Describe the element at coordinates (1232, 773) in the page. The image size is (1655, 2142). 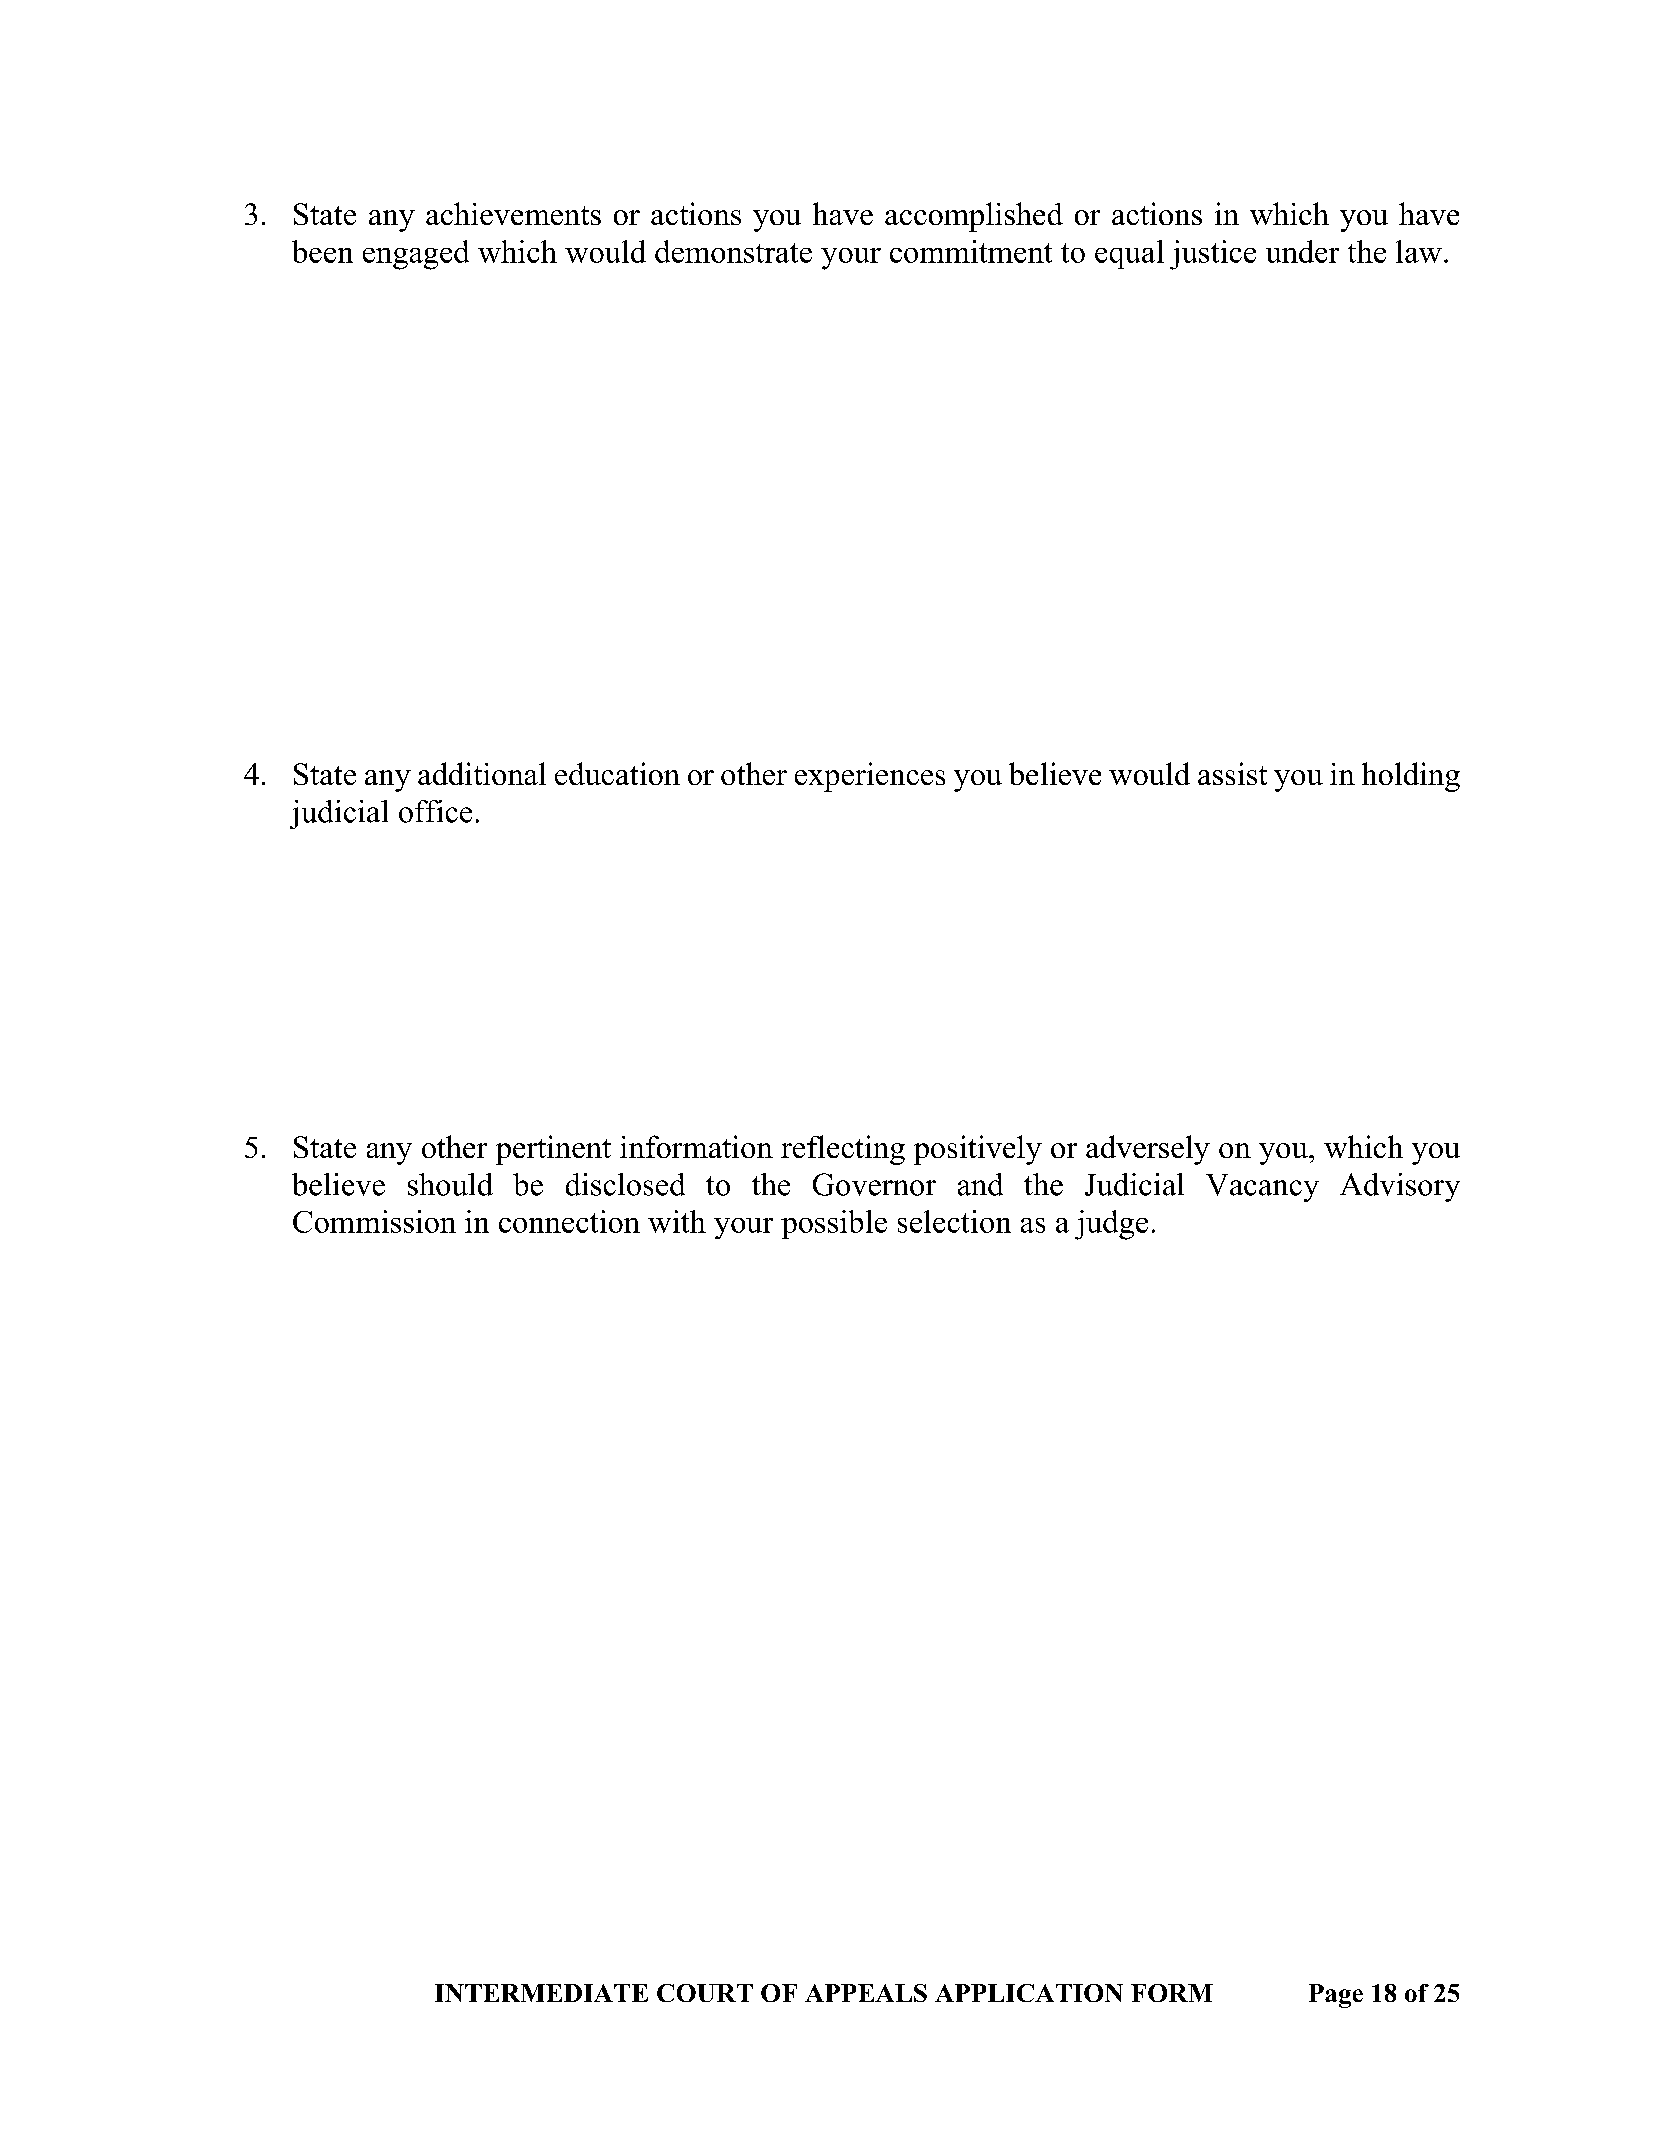
I see `assist` at that location.
